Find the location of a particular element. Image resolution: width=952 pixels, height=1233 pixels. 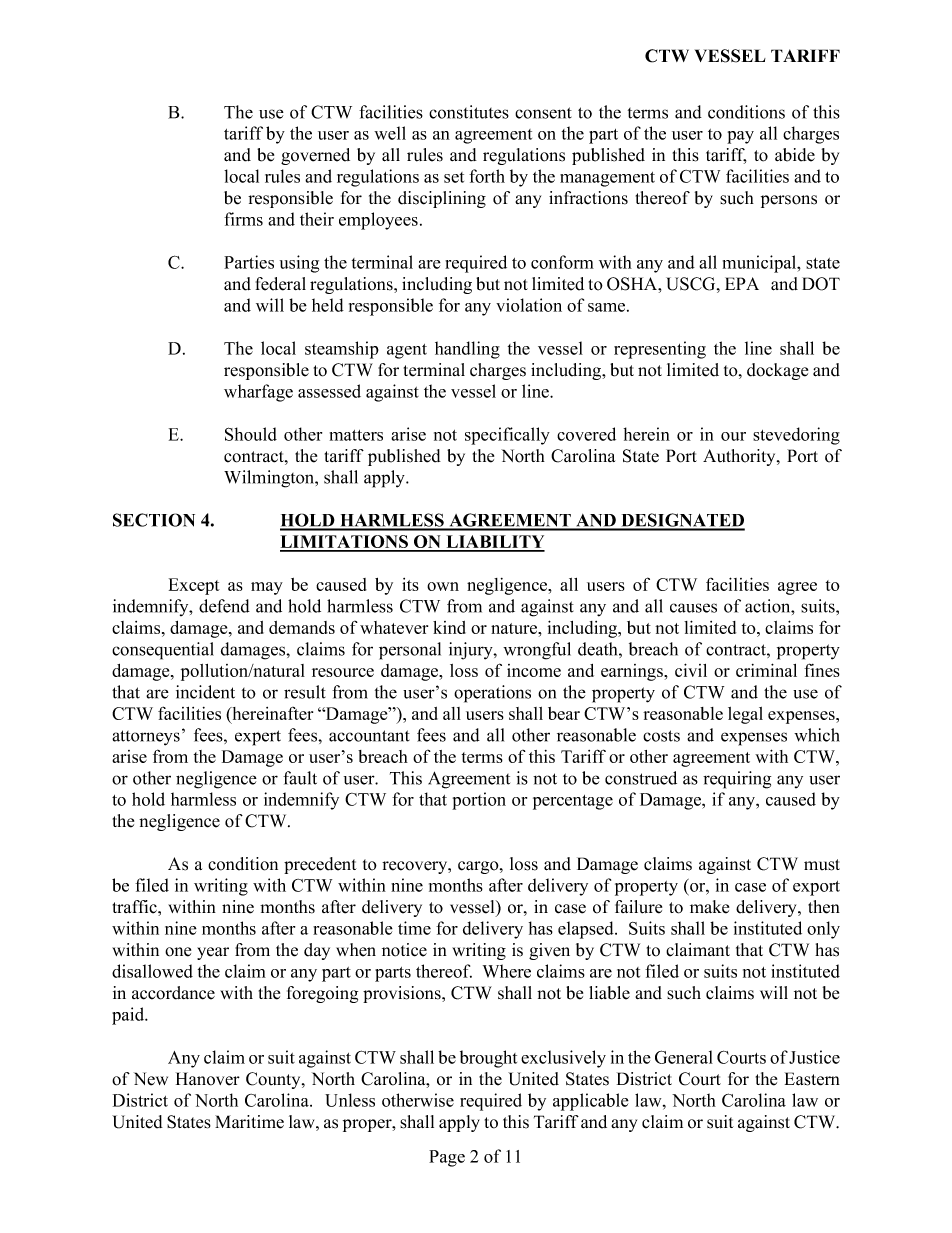

percentage is located at coordinates (573, 802).
